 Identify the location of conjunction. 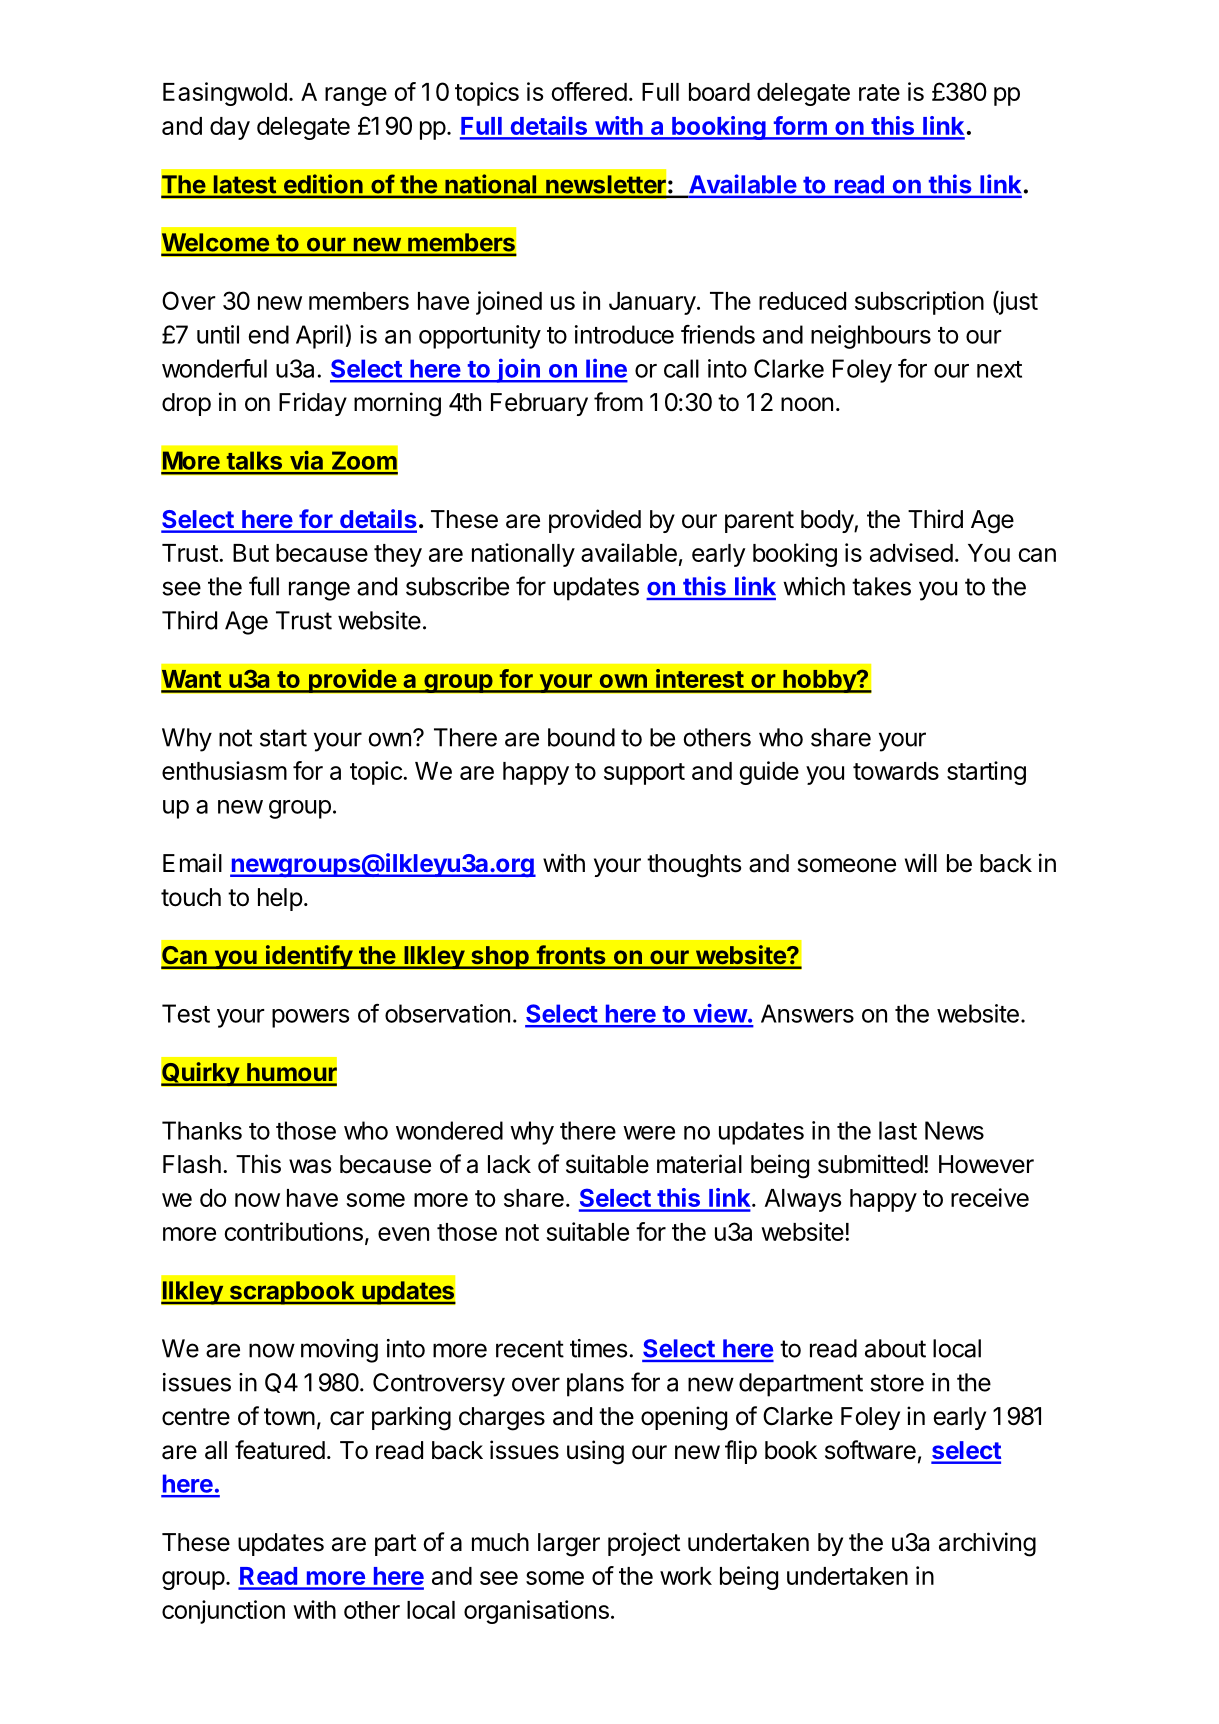
(223, 1612).
